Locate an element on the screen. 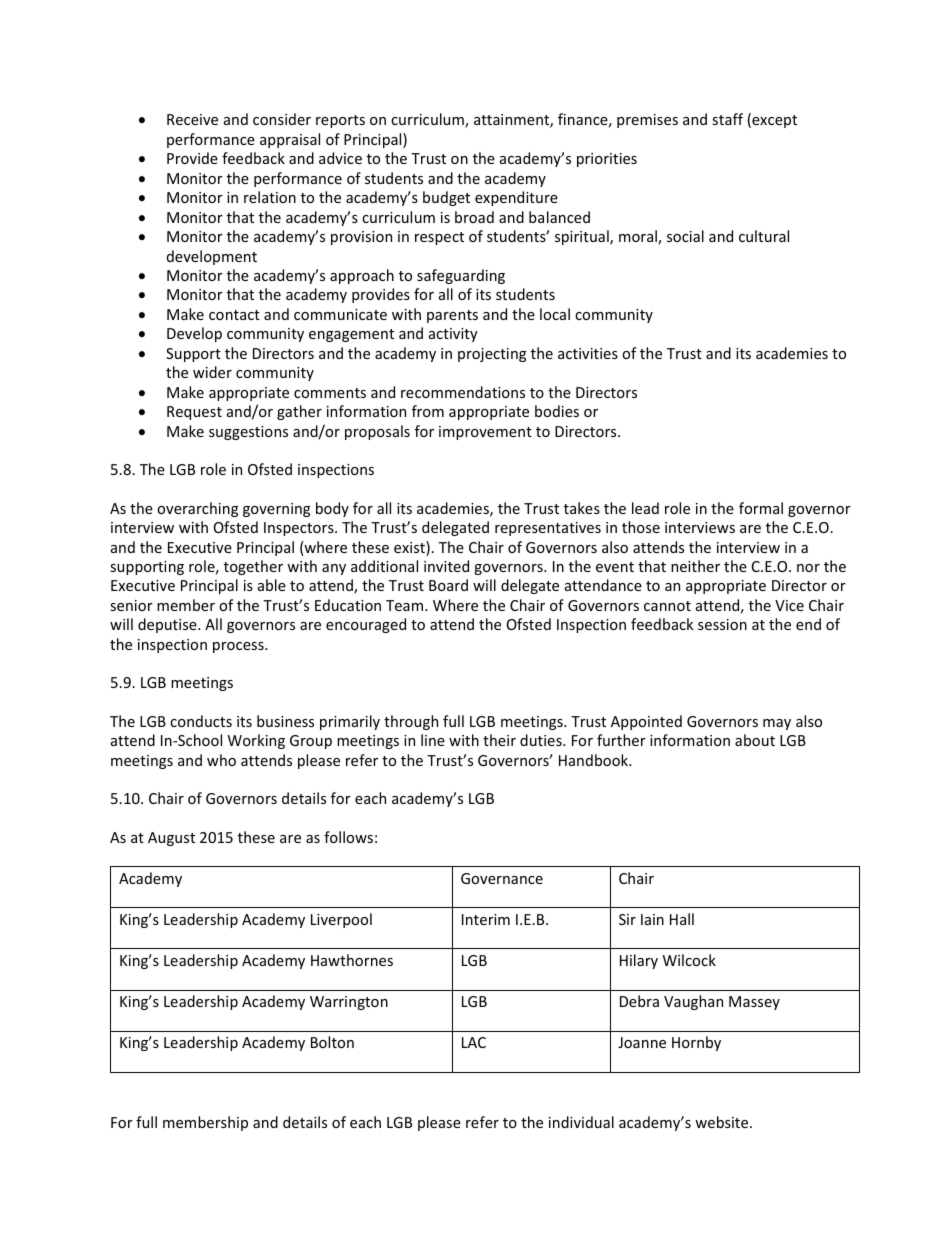  Board is located at coordinates (448, 585).
